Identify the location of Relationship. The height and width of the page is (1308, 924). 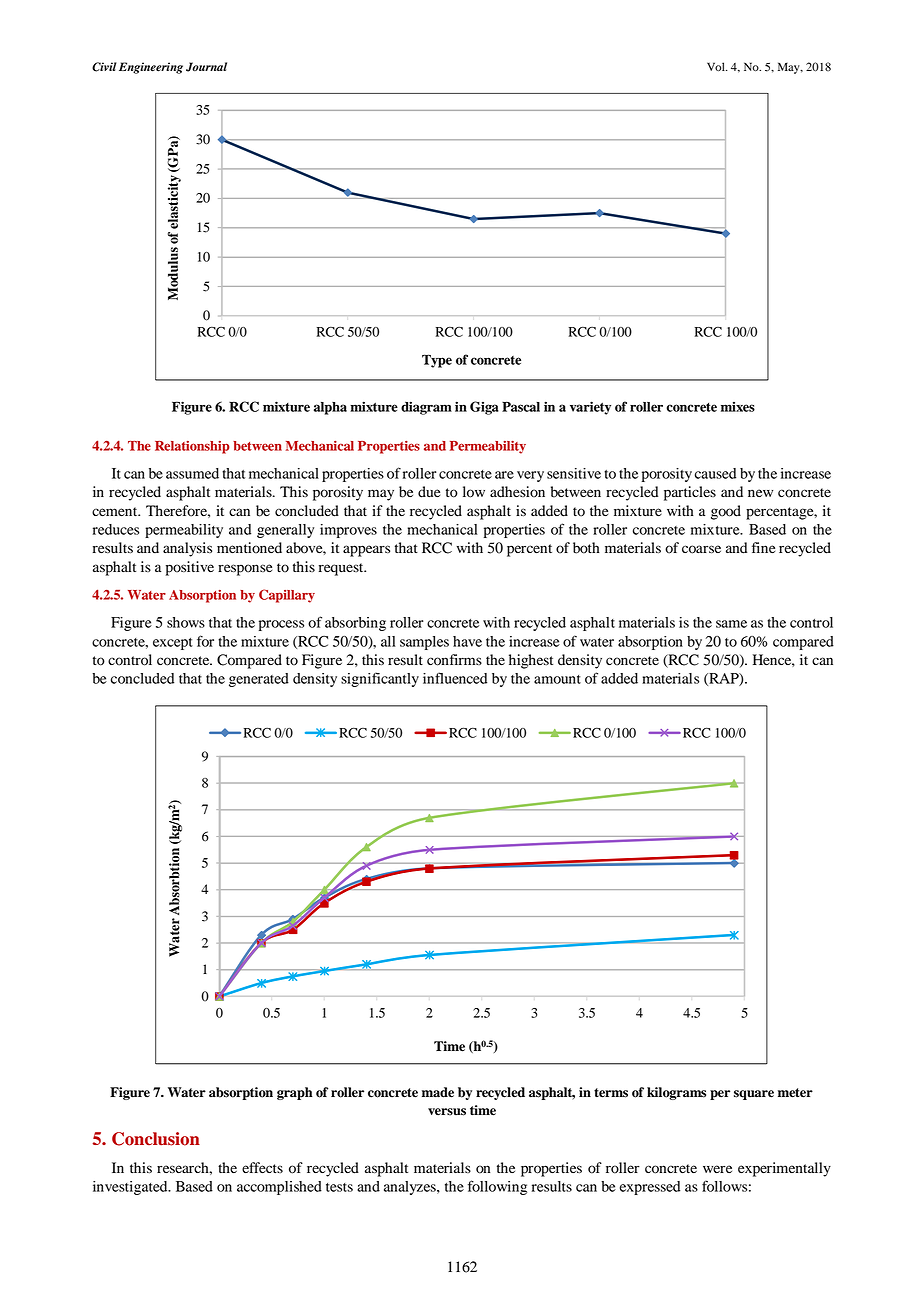
(192, 447).
